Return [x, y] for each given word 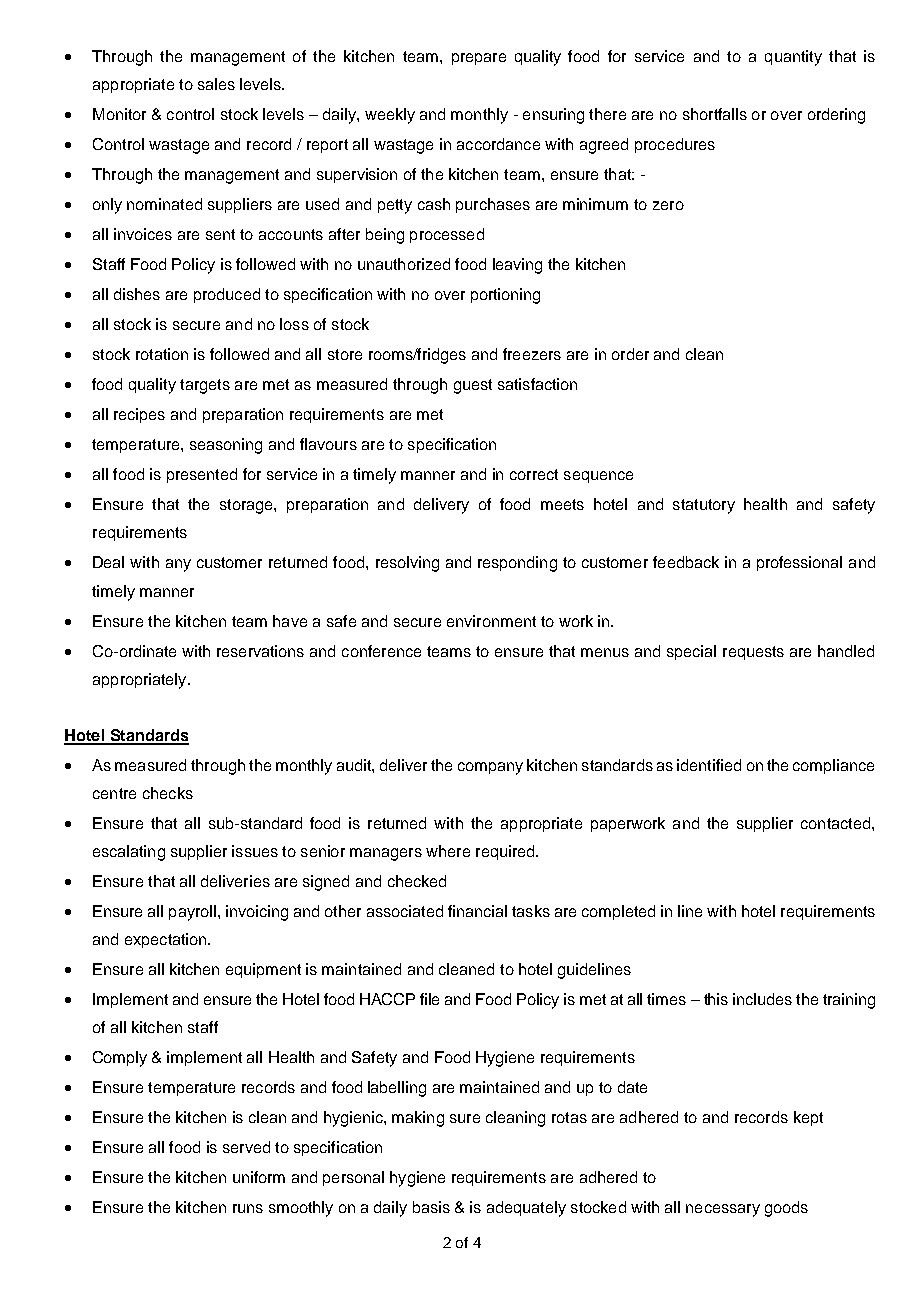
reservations [260, 651]
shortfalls [715, 114]
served [246, 1147]
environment [491, 621]
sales [216, 84]
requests [753, 653]
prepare [479, 59]
